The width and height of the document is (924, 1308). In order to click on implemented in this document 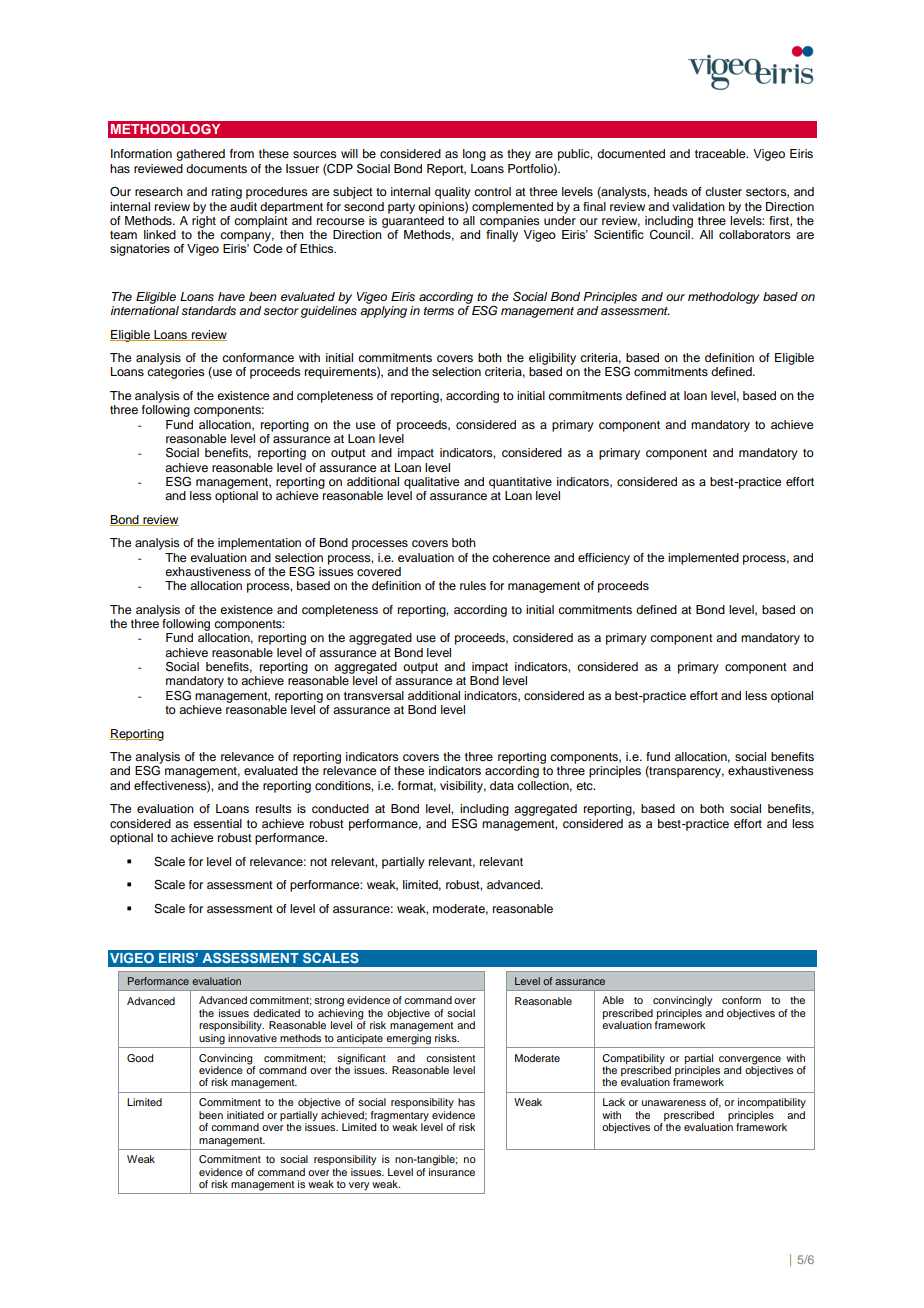, I will do `click(703, 559)`.
